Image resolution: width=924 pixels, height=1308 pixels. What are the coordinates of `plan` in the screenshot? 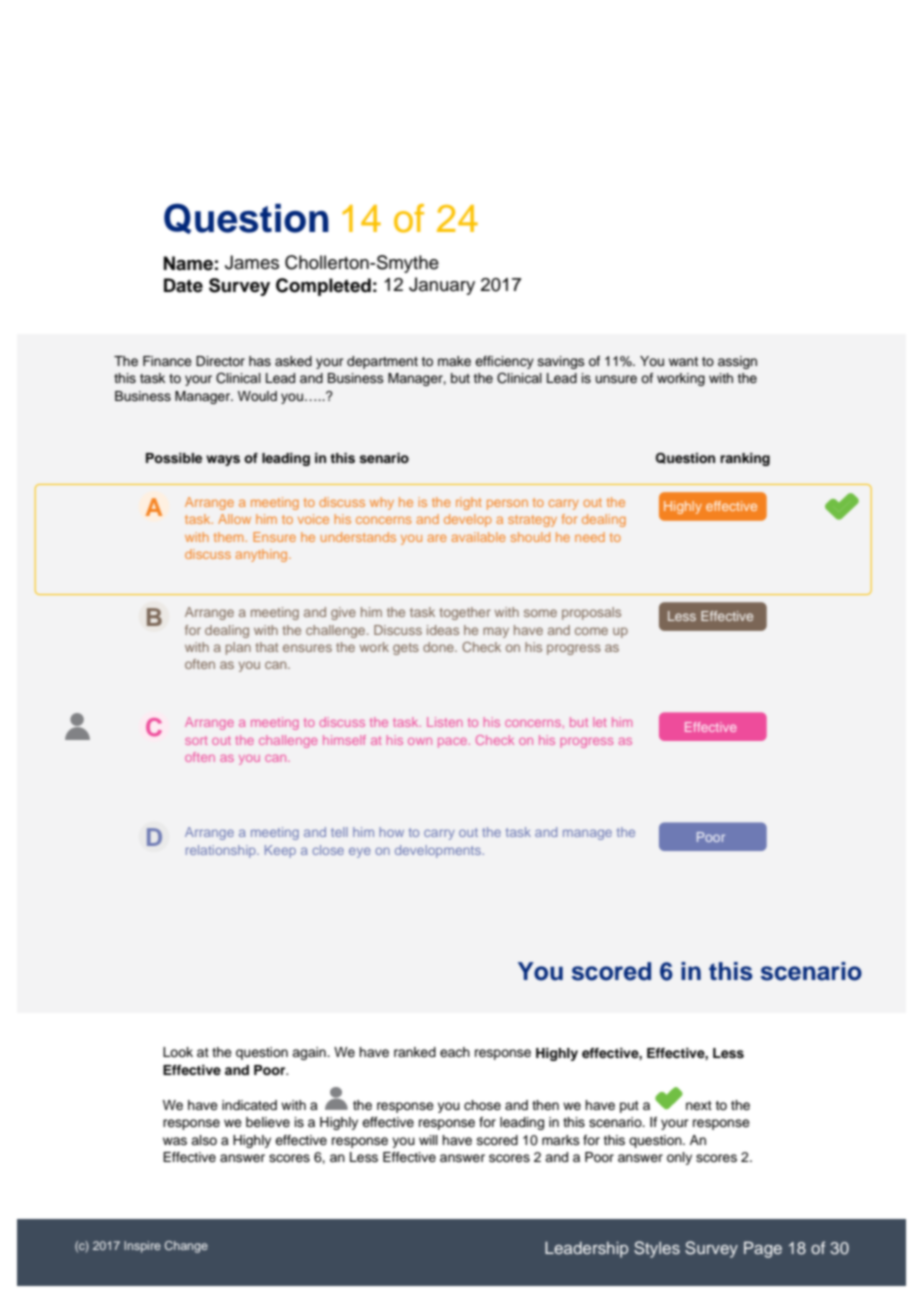 It's located at (238, 648).
